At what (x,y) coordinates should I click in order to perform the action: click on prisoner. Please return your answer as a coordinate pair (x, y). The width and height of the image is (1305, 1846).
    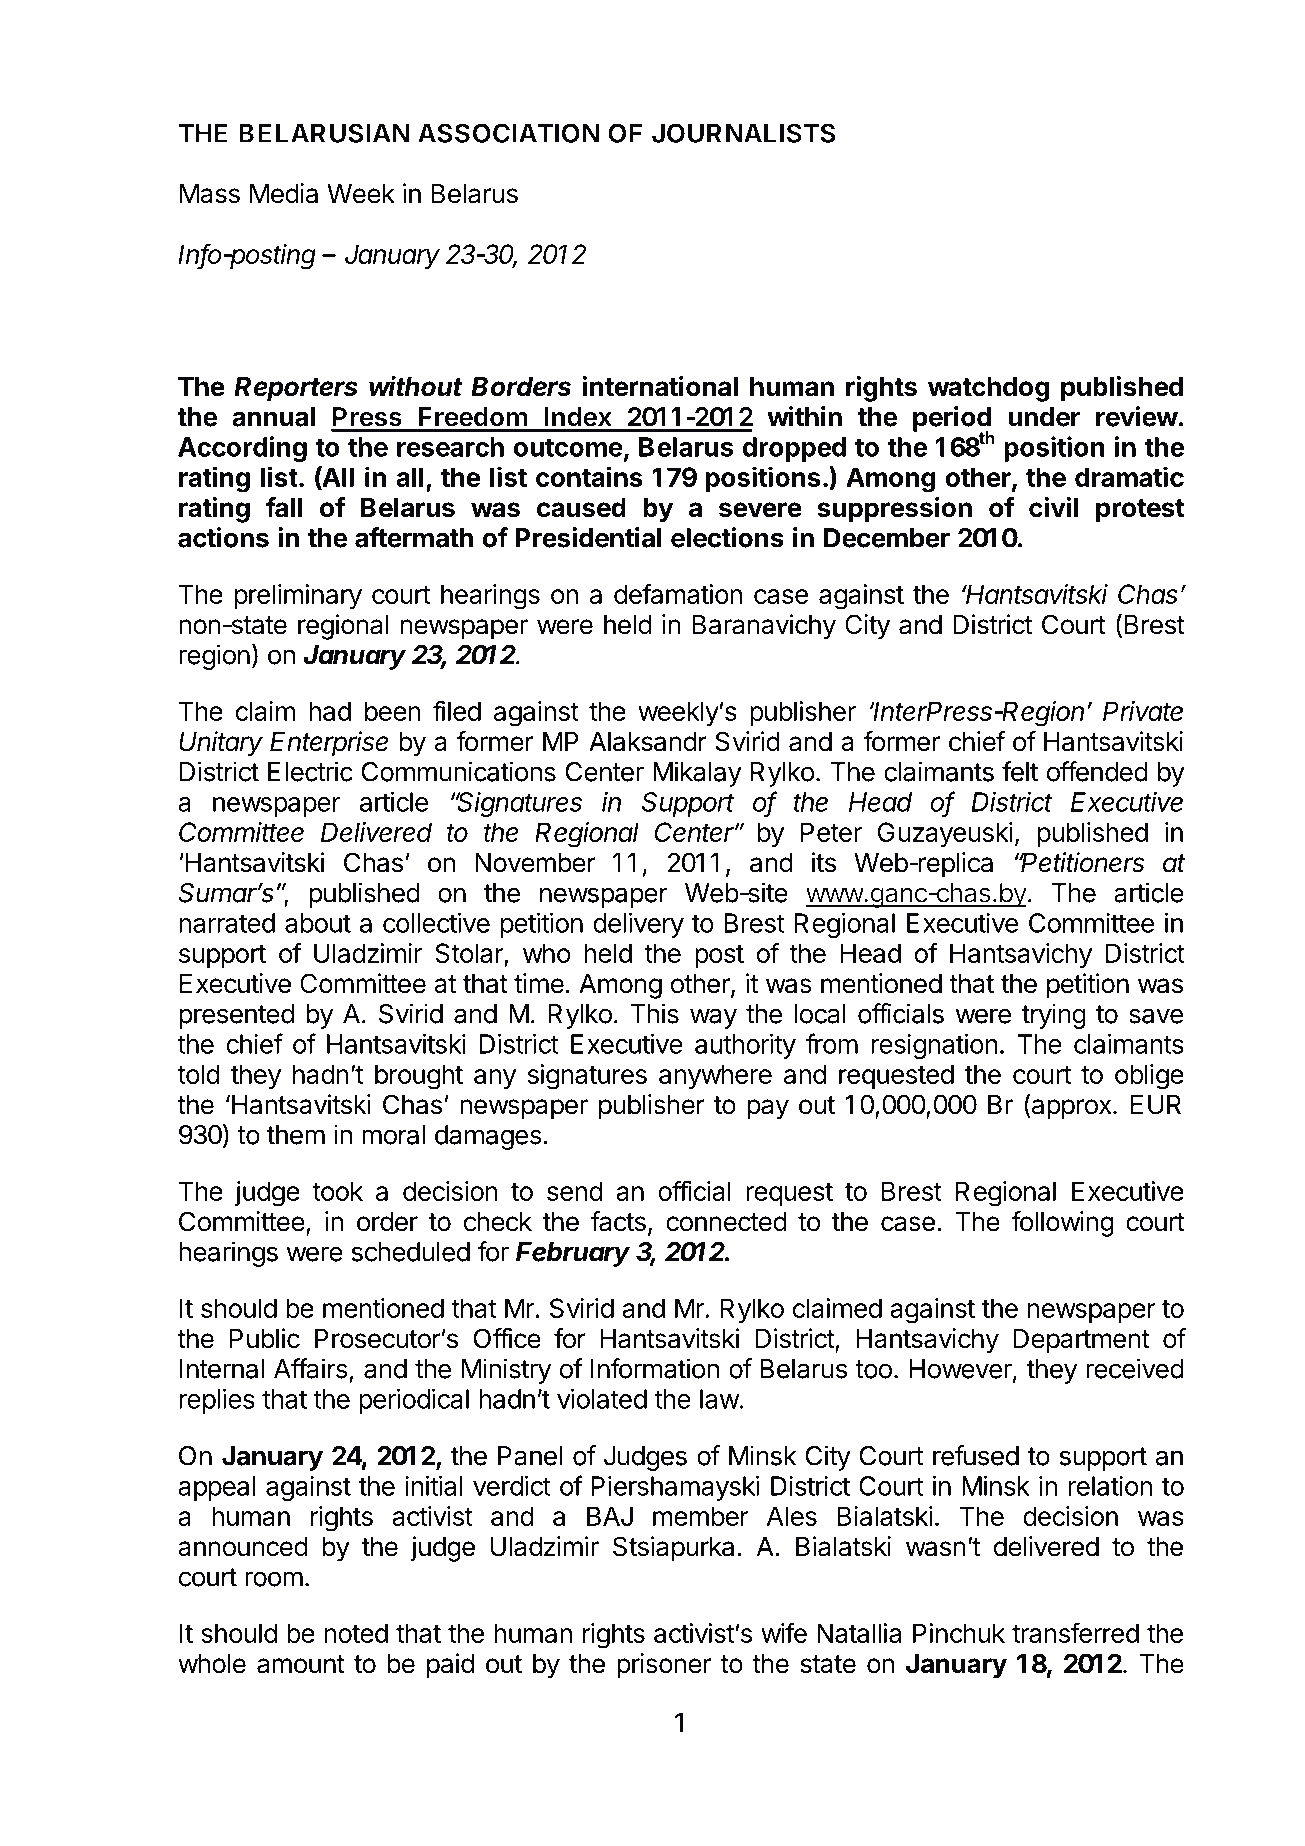
    Looking at the image, I should click on (664, 1666).
